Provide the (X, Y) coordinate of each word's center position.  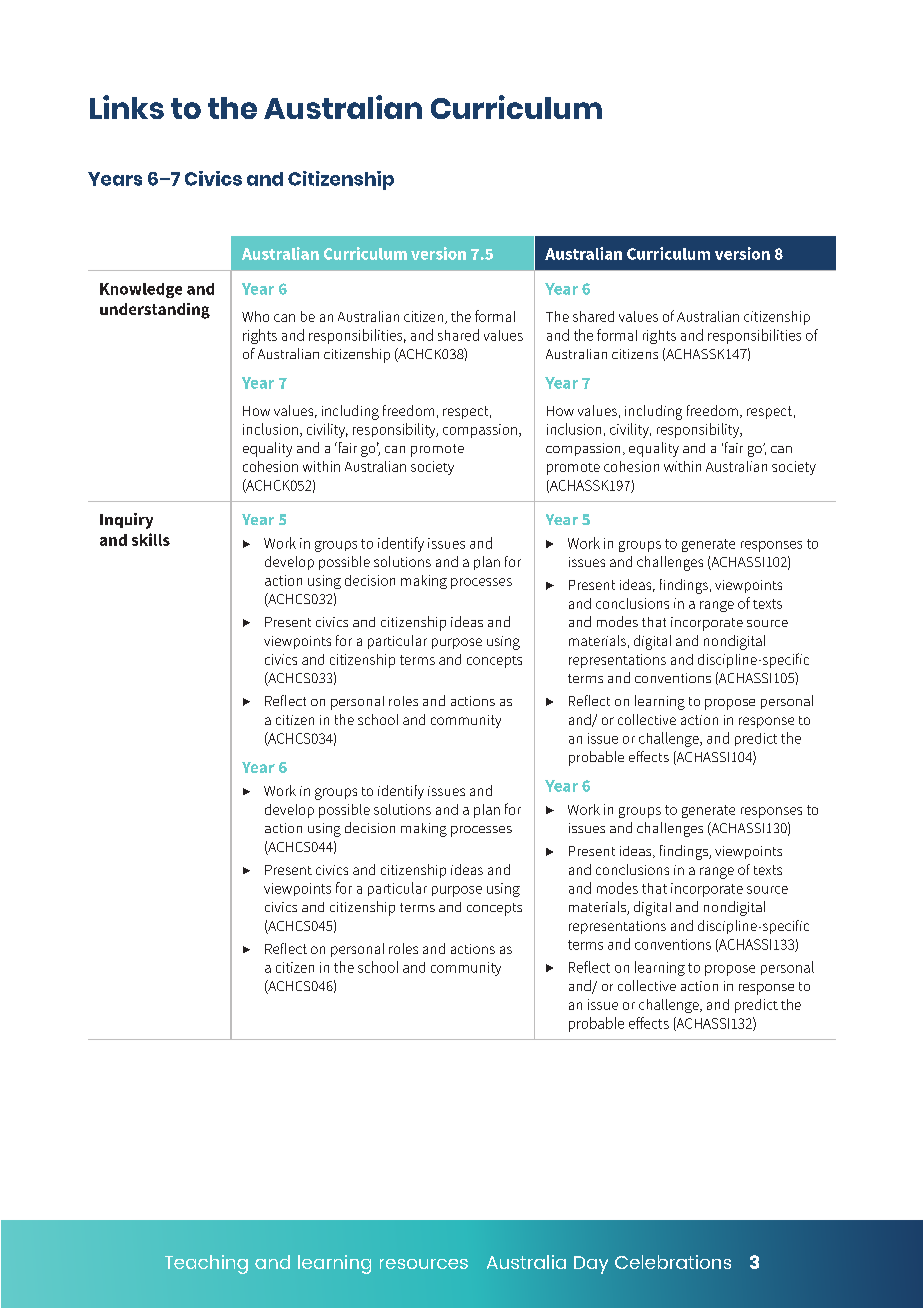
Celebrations (673, 1262)
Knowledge (141, 290)
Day (591, 1265)
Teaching (206, 1264)
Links (127, 107)
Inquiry (126, 521)
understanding (155, 311)
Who (255, 316)
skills (151, 539)
